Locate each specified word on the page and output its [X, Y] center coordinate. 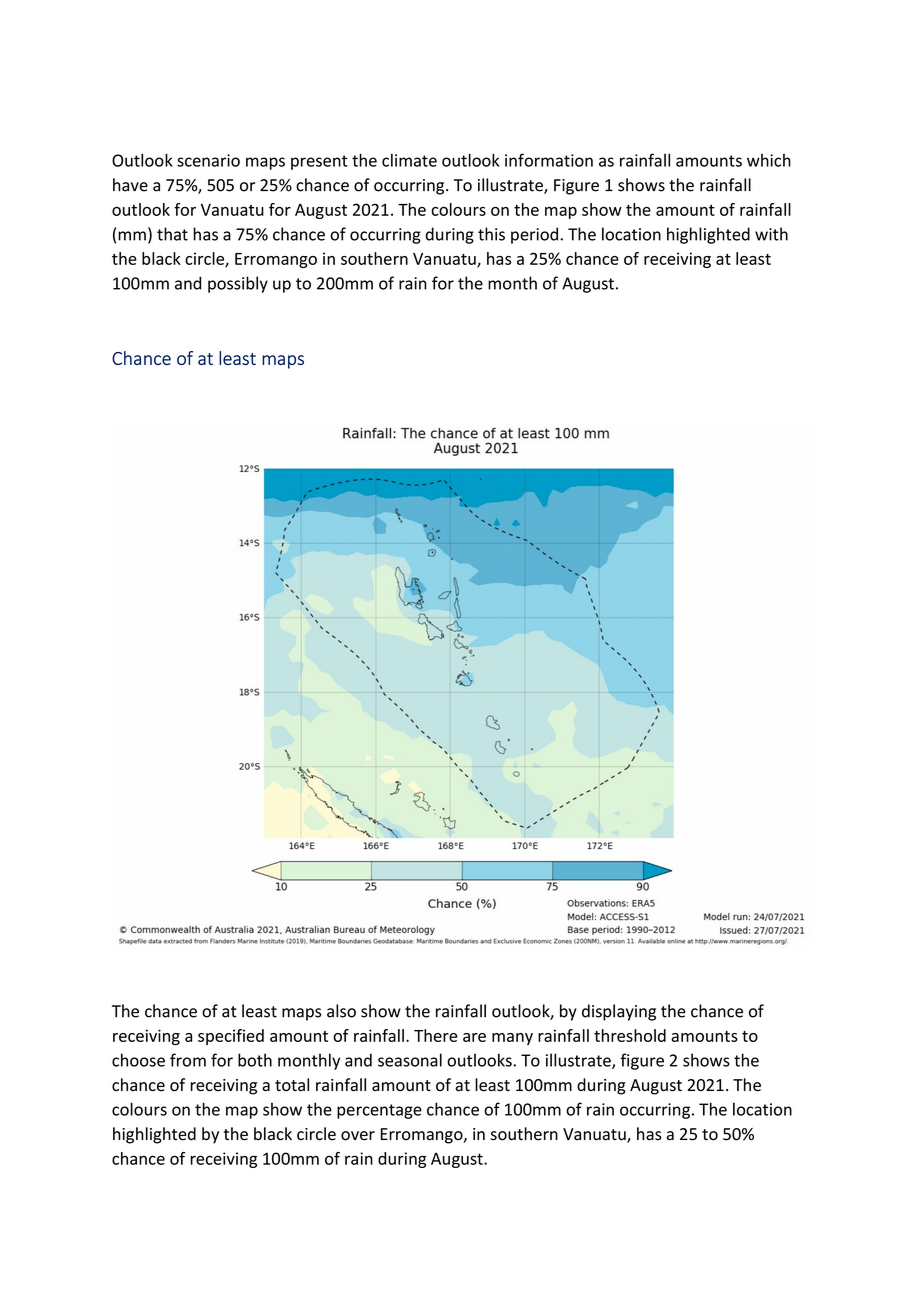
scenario [208, 160]
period [534, 235]
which [769, 160]
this [491, 234]
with [771, 234]
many [512, 1039]
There [435, 1035]
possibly [238, 284]
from [188, 1060]
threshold [630, 1035]
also [341, 1011]
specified [231, 1037]
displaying [619, 1012]
